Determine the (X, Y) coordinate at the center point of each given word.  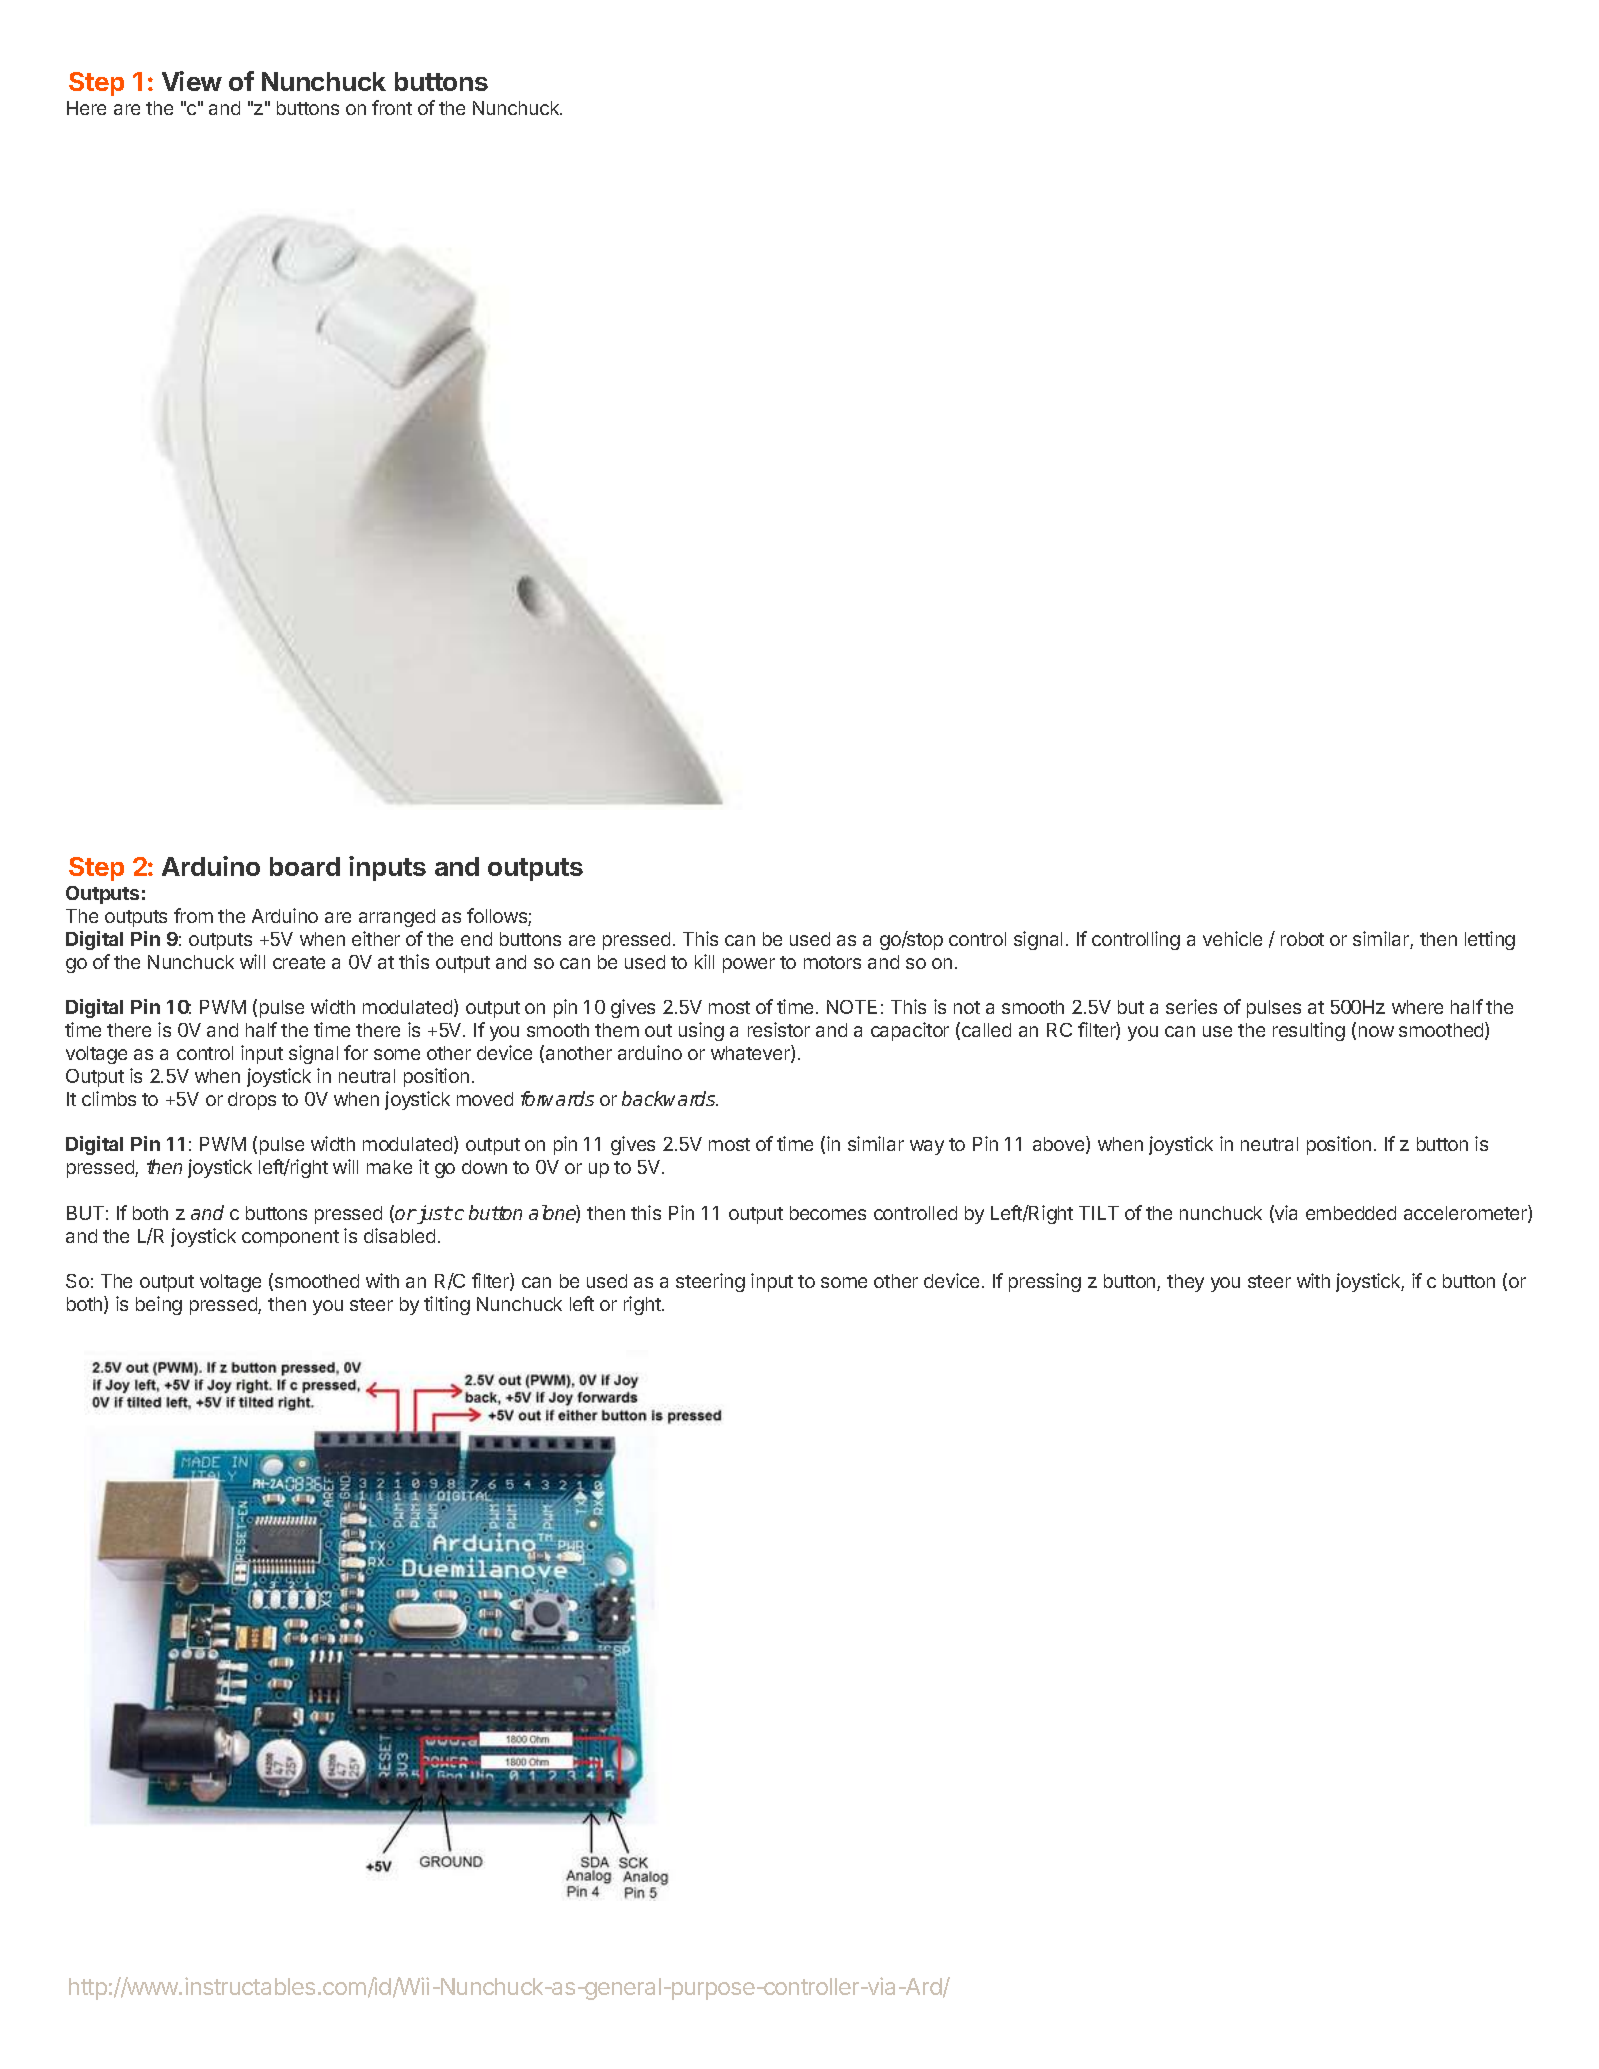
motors (832, 962)
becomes (828, 1213)
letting (1490, 940)
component (290, 1238)
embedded (1351, 1213)
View (192, 81)
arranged (397, 918)
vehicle (1232, 938)
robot (1302, 939)
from (193, 915)
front (392, 107)
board (305, 866)
